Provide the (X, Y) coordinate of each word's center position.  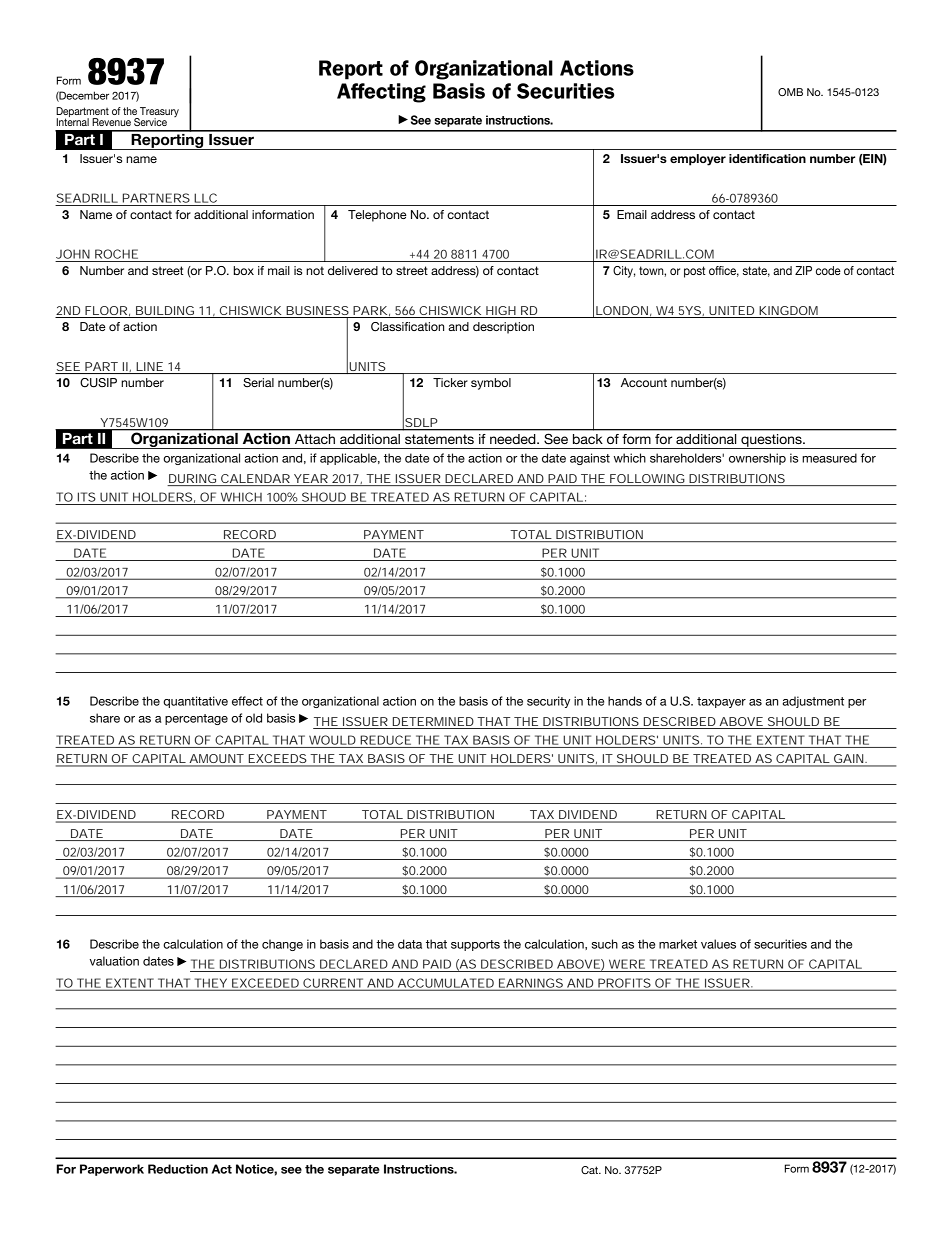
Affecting (381, 93)
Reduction (178, 1169)
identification (767, 158)
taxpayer (721, 702)
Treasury (158, 113)
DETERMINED (433, 721)
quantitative (195, 702)
